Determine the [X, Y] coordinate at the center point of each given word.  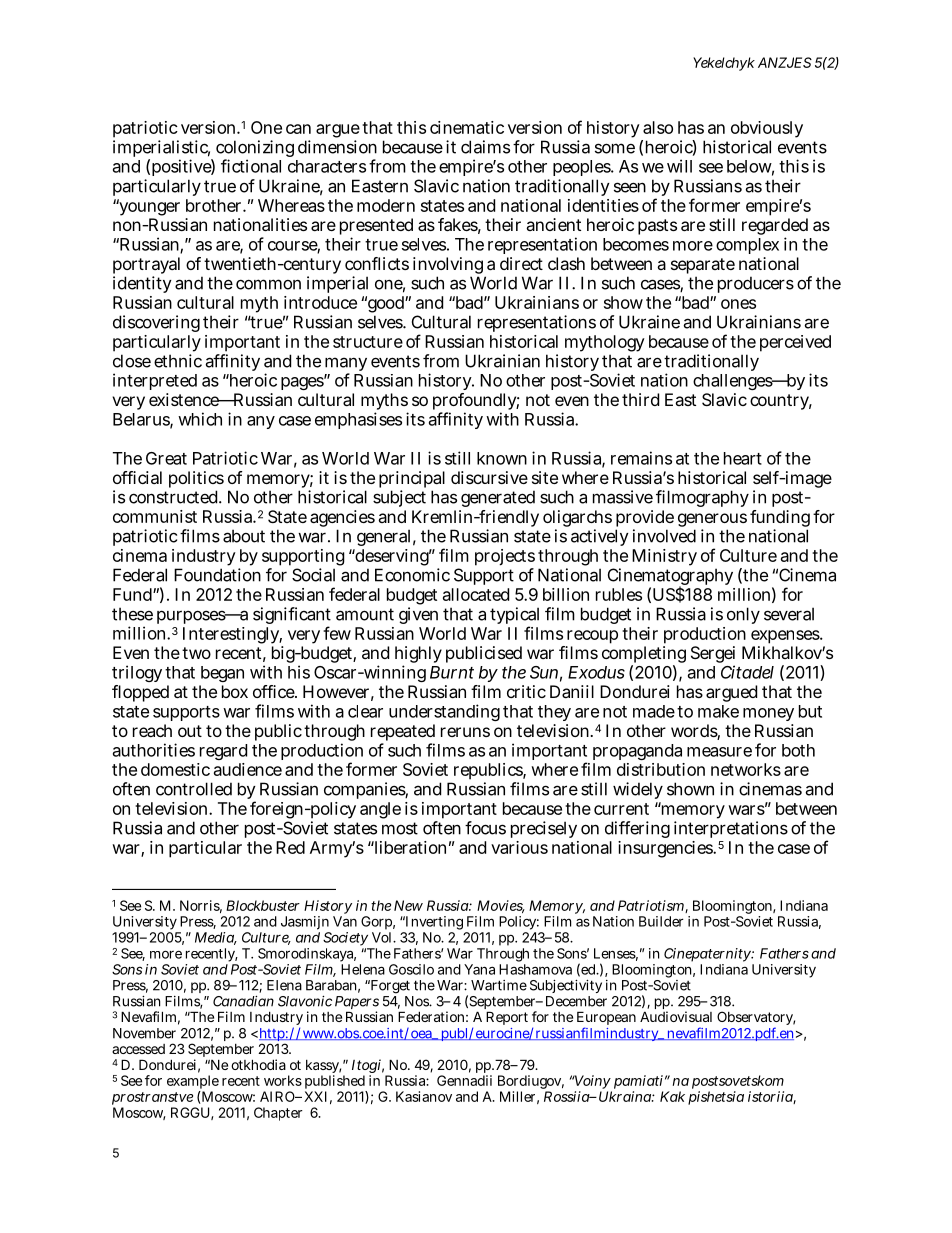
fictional [251, 166]
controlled [194, 789]
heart [743, 458]
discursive [489, 477]
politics [196, 481]
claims [485, 147]
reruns [465, 732]
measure [719, 752]
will [679, 166]
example [193, 1083]
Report [507, 1018]
